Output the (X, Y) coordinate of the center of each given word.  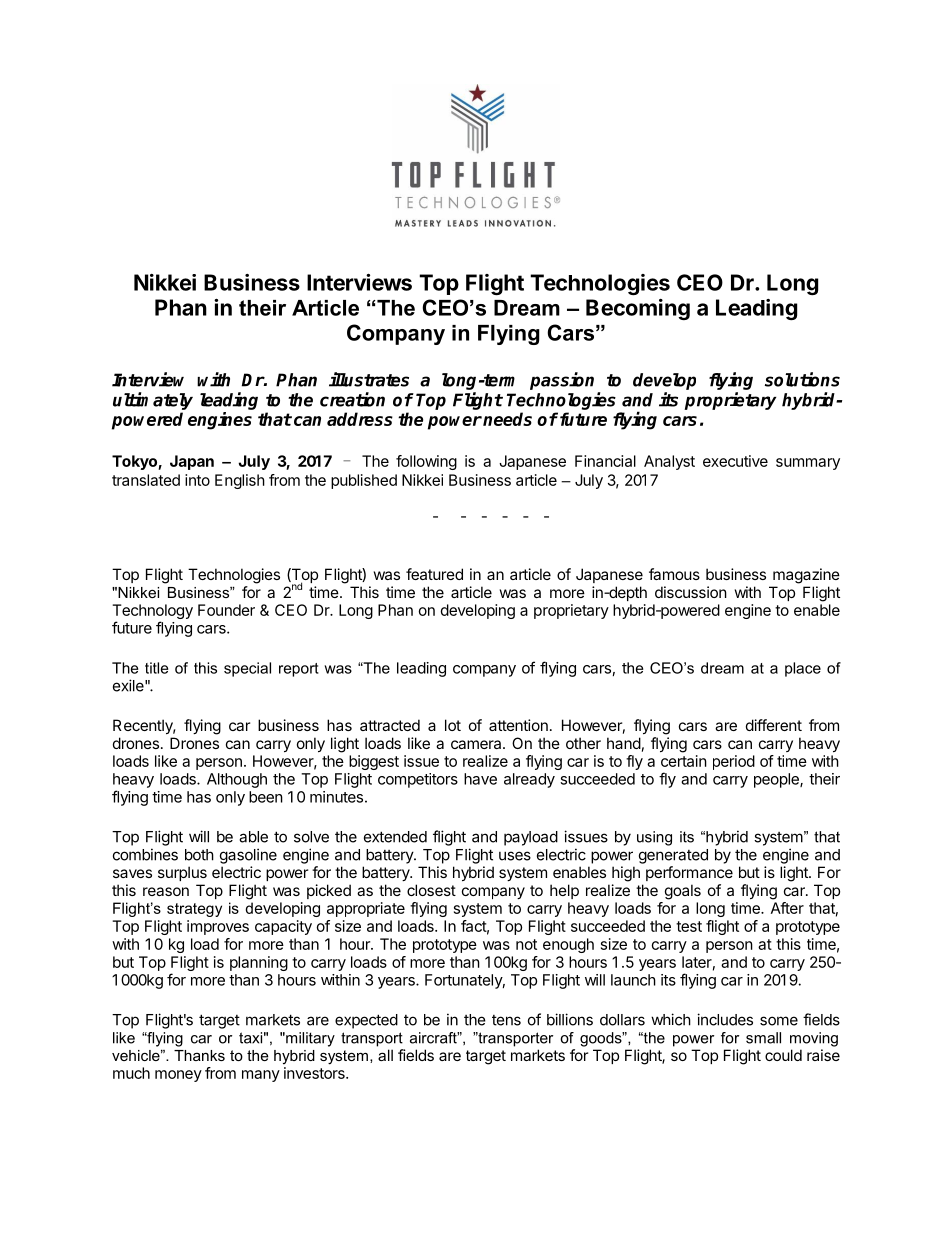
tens (506, 1020)
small (763, 1038)
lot (453, 725)
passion (562, 381)
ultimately (153, 401)
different (774, 725)
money (178, 1076)
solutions (802, 379)
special (247, 669)
